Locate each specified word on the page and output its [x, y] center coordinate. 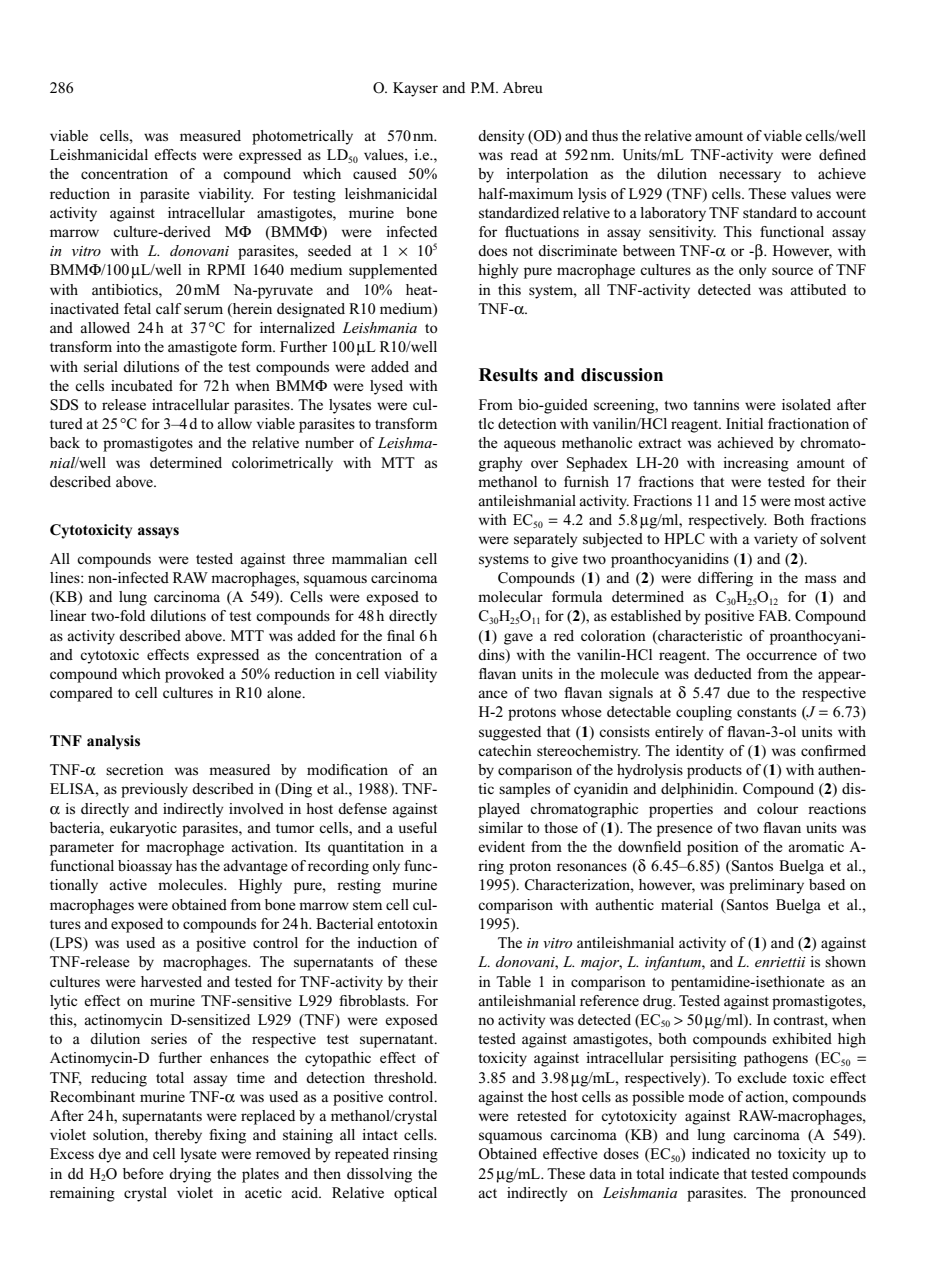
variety [776, 540]
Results [508, 375]
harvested [171, 981]
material [687, 904]
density [501, 137]
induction [387, 942]
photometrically [302, 137]
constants [766, 712]
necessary [750, 177]
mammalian [369, 558]
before [143, 1173]
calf [169, 308]
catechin [505, 750]
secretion [135, 769]
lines [66, 577]
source [792, 271]
